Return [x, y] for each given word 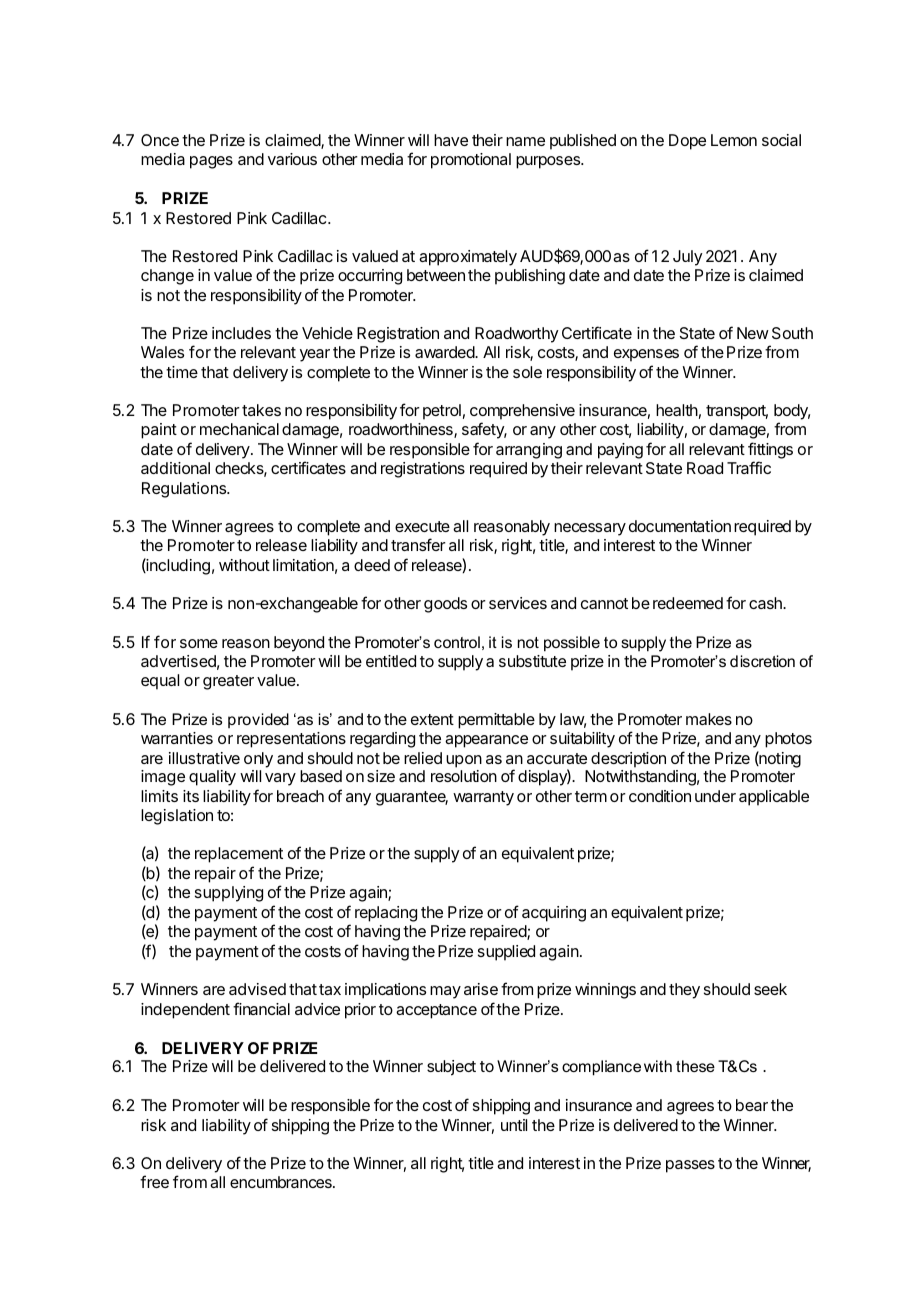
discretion [762, 661]
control [457, 642]
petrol [442, 412]
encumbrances [282, 1182]
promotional [471, 161]
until [514, 1125]
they [684, 991]
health [677, 410]
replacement [239, 855]
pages [211, 162]
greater [228, 682]
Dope [687, 142]
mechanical [239, 429]
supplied [506, 953]
